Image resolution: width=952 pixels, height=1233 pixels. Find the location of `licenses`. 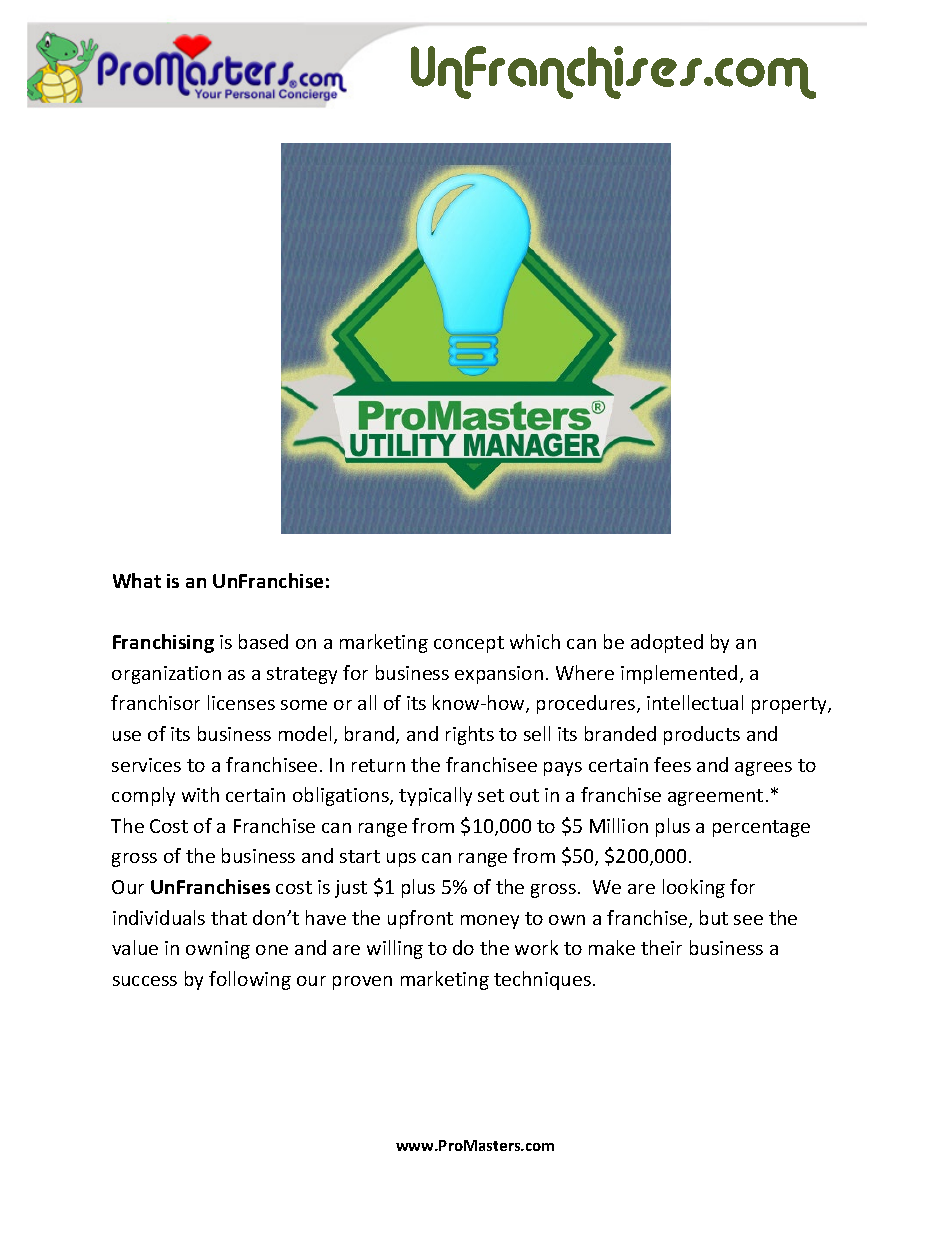

licenses is located at coordinates (241, 702).
